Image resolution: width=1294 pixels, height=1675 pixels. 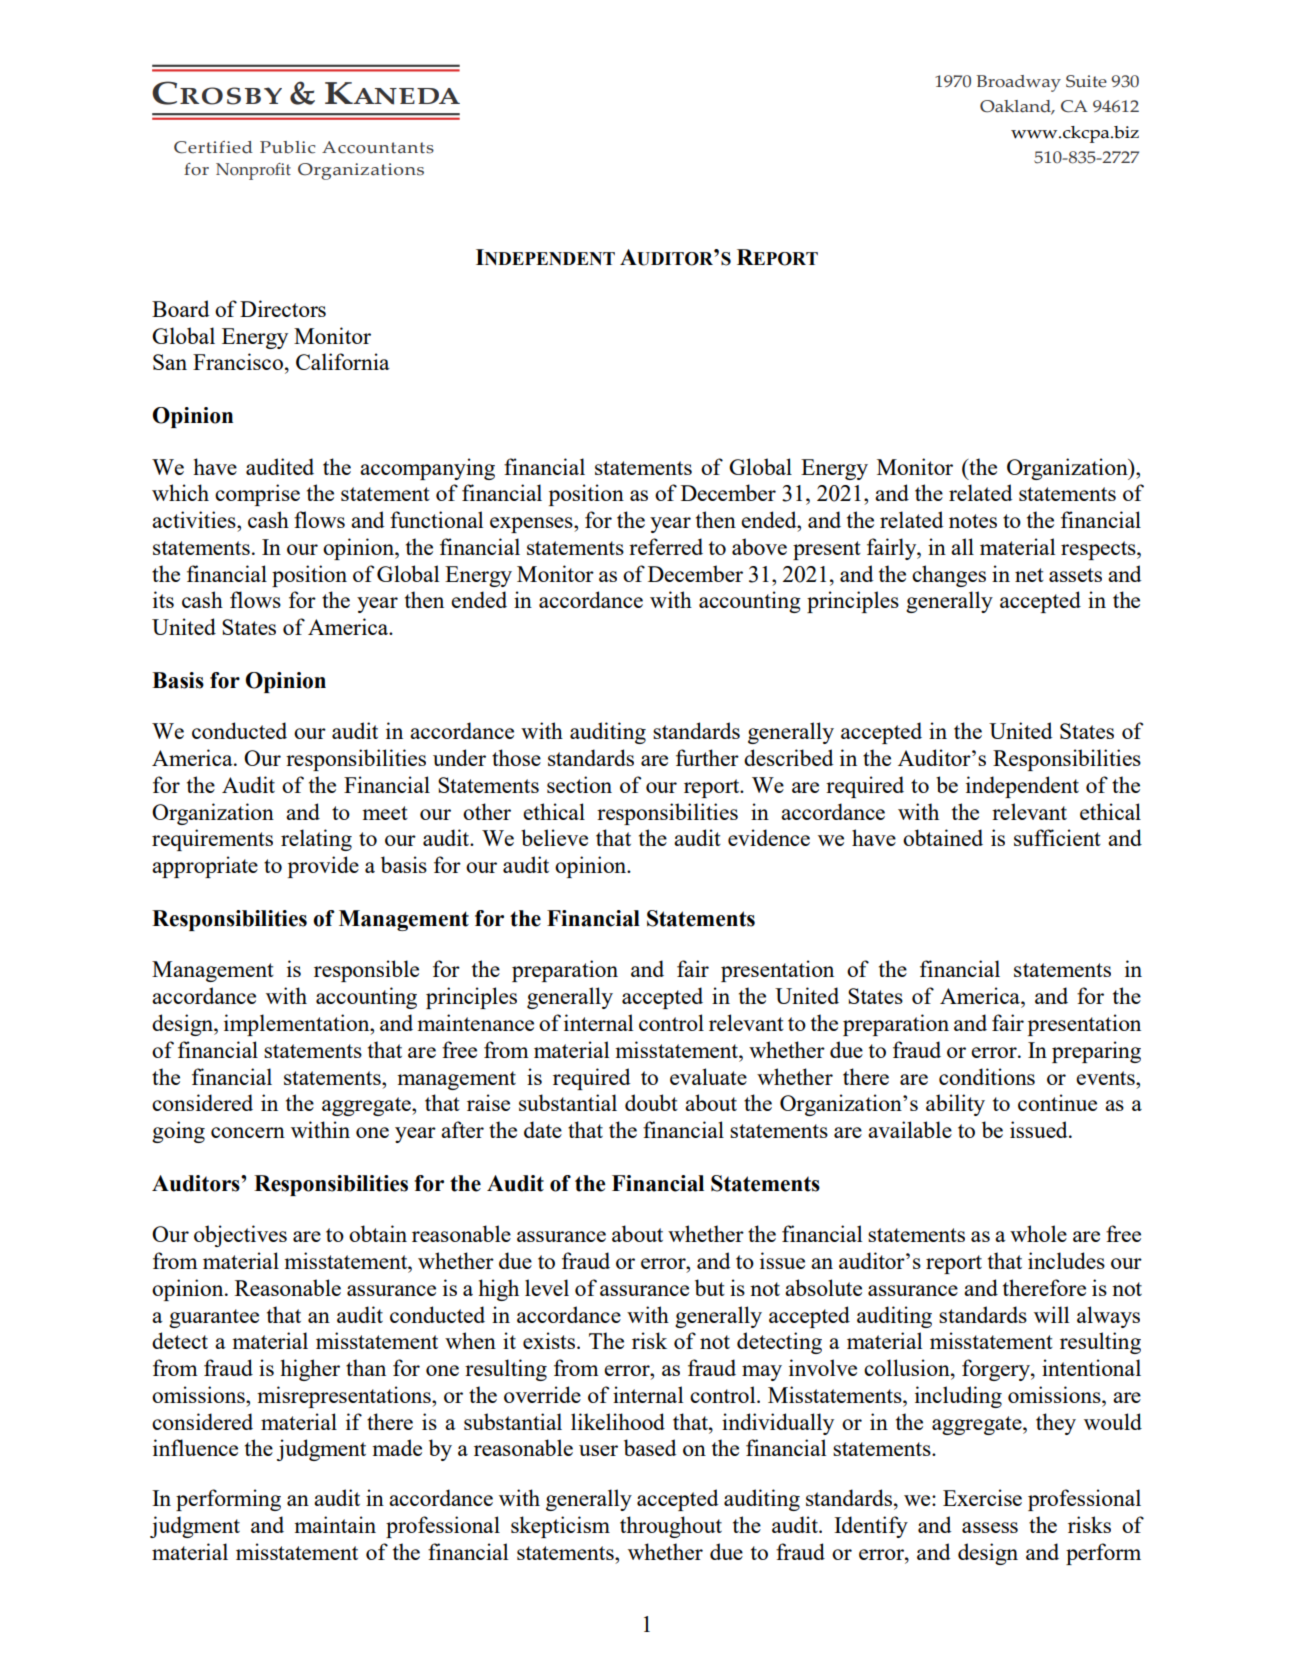 What do you see at coordinates (982, 1497) in the page?
I see `Exercise` at bounding box center [982, 1497].
